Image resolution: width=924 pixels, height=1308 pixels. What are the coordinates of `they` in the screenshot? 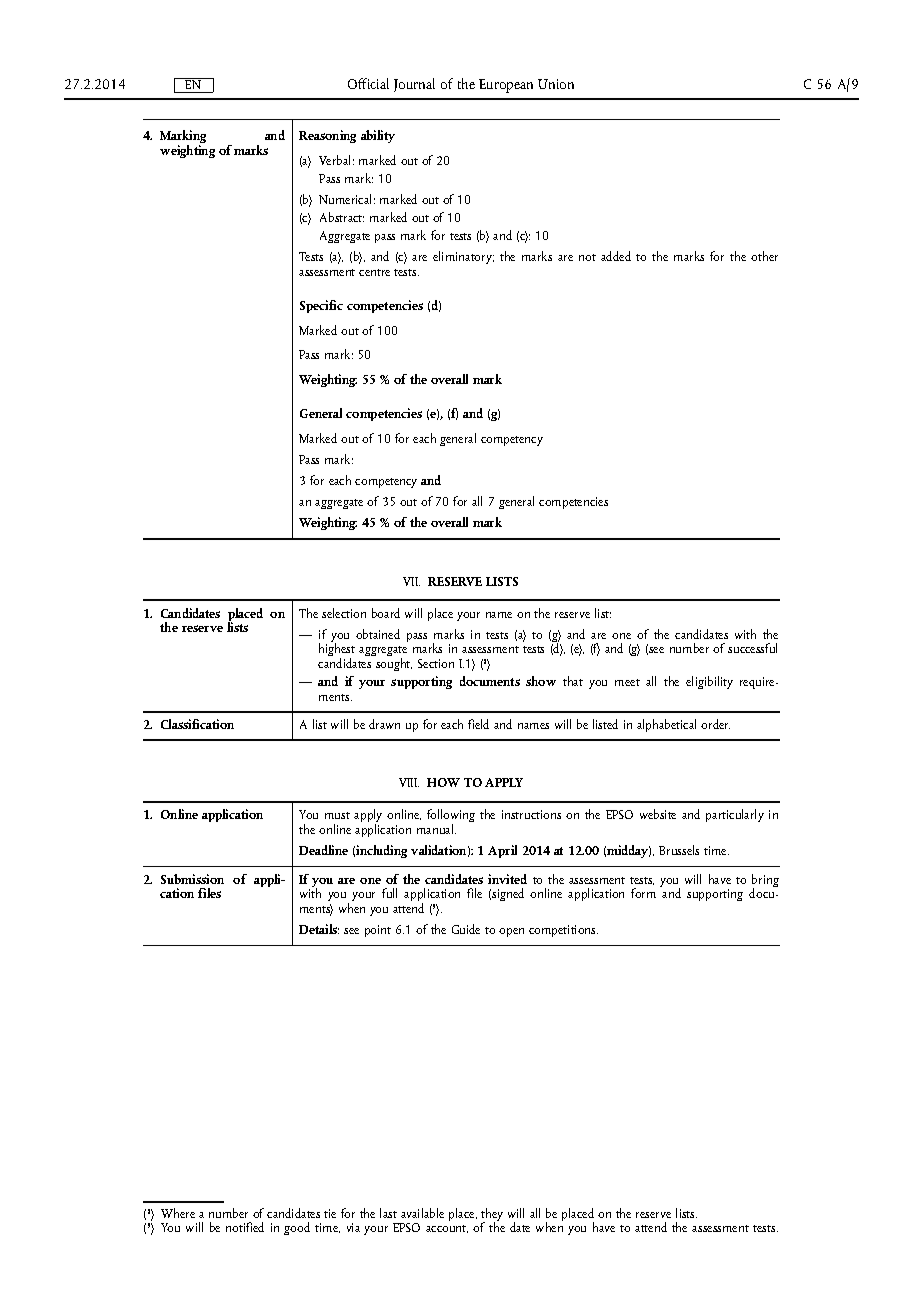 It's located at (492, 1216).
